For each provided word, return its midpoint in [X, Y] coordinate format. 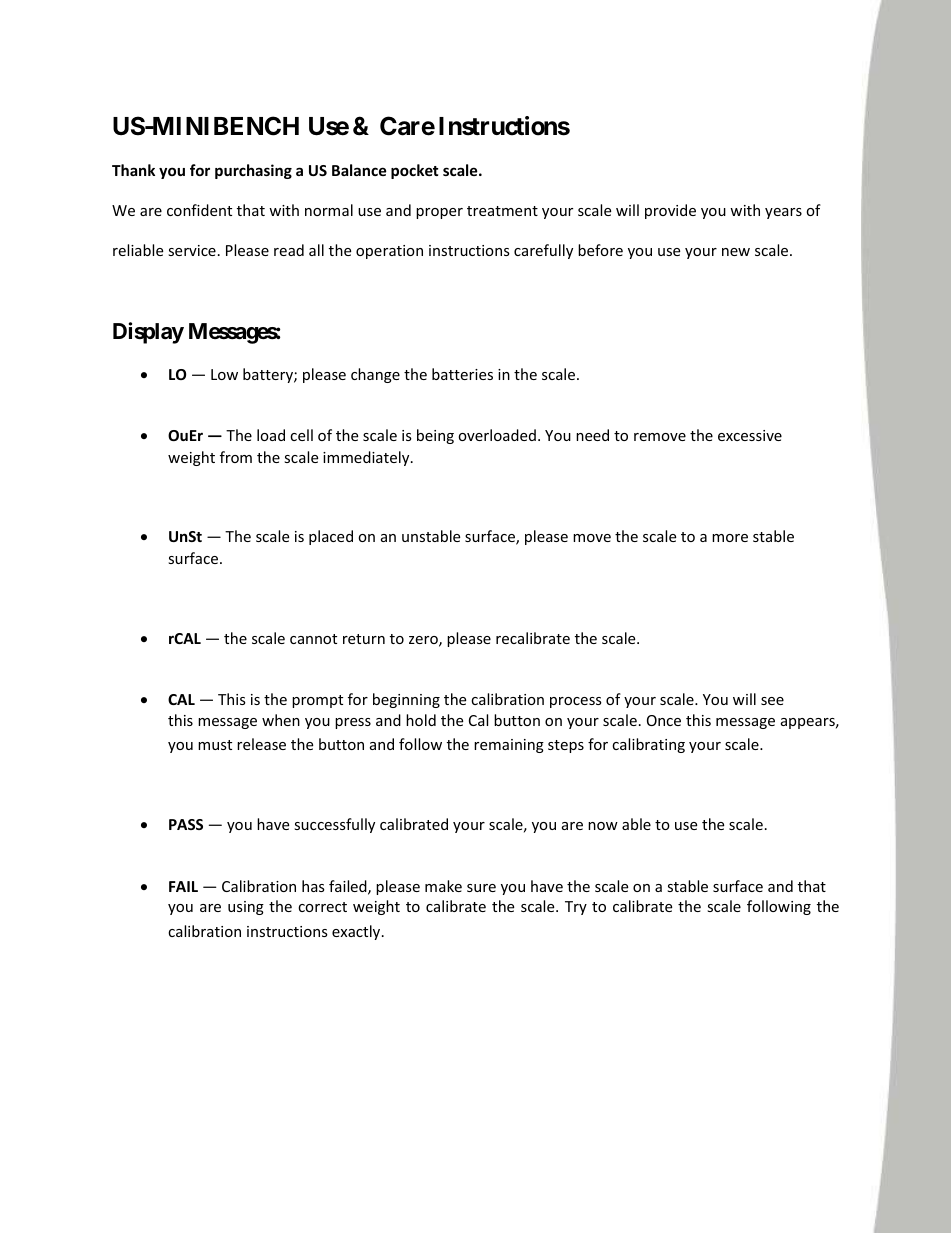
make [443, 886]
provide [670, 211]
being [435, 436]
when [281, 720]
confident [199, 210]
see [772, 701]
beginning [406, 700]
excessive [750, 435]
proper [439, 213]
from [236, 457]
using [246, 908]
